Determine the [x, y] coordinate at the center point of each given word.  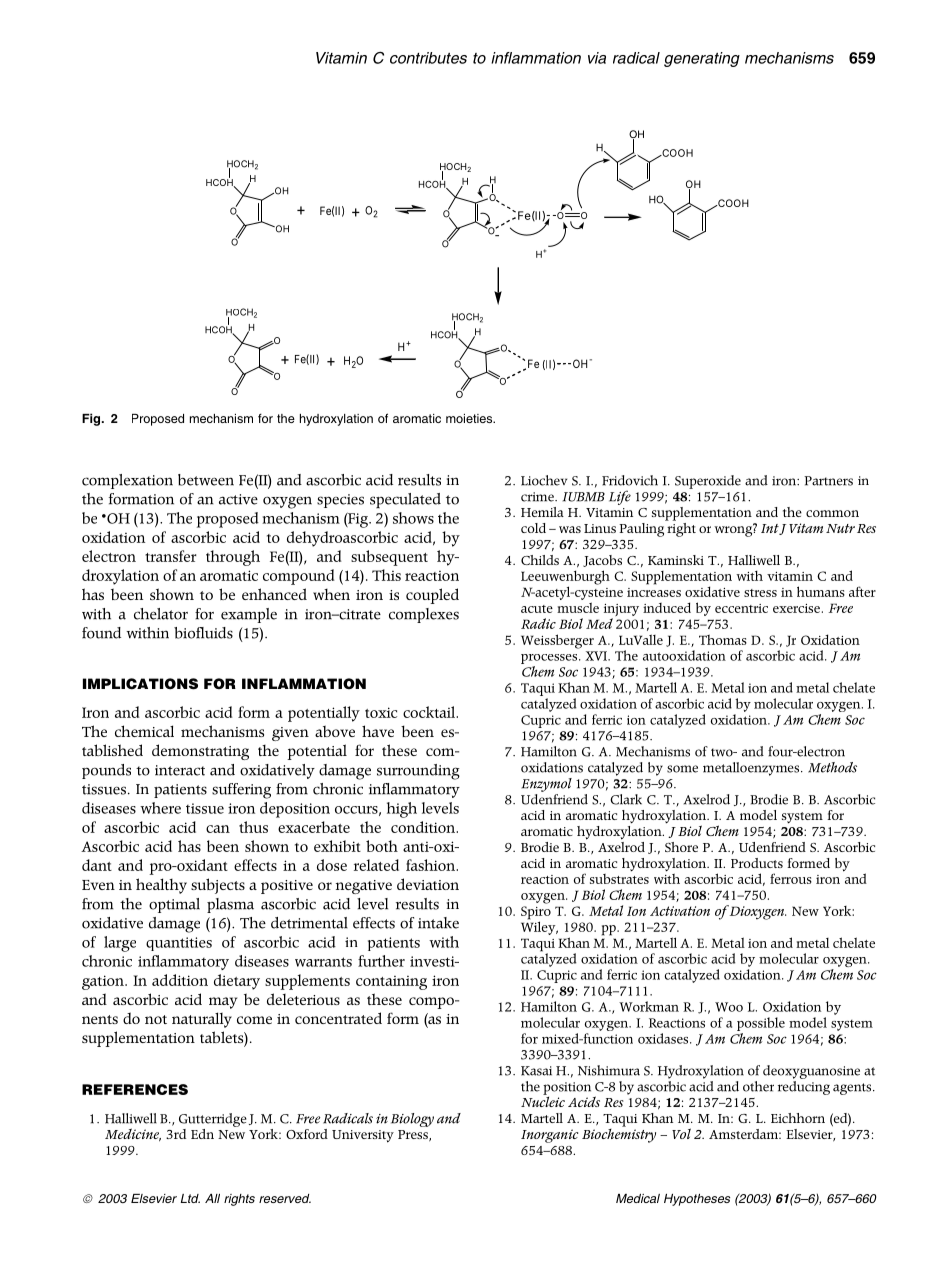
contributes [428, 58]
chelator [161, 614]
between [206, 480]
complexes [424, 615]
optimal [174, 905]
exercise [796, 608]
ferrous [791, 878]
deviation [428, 884]
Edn [202, 1134]
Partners [828, 481]
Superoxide [708, 482]
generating [702, 59]
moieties [470, 418]
